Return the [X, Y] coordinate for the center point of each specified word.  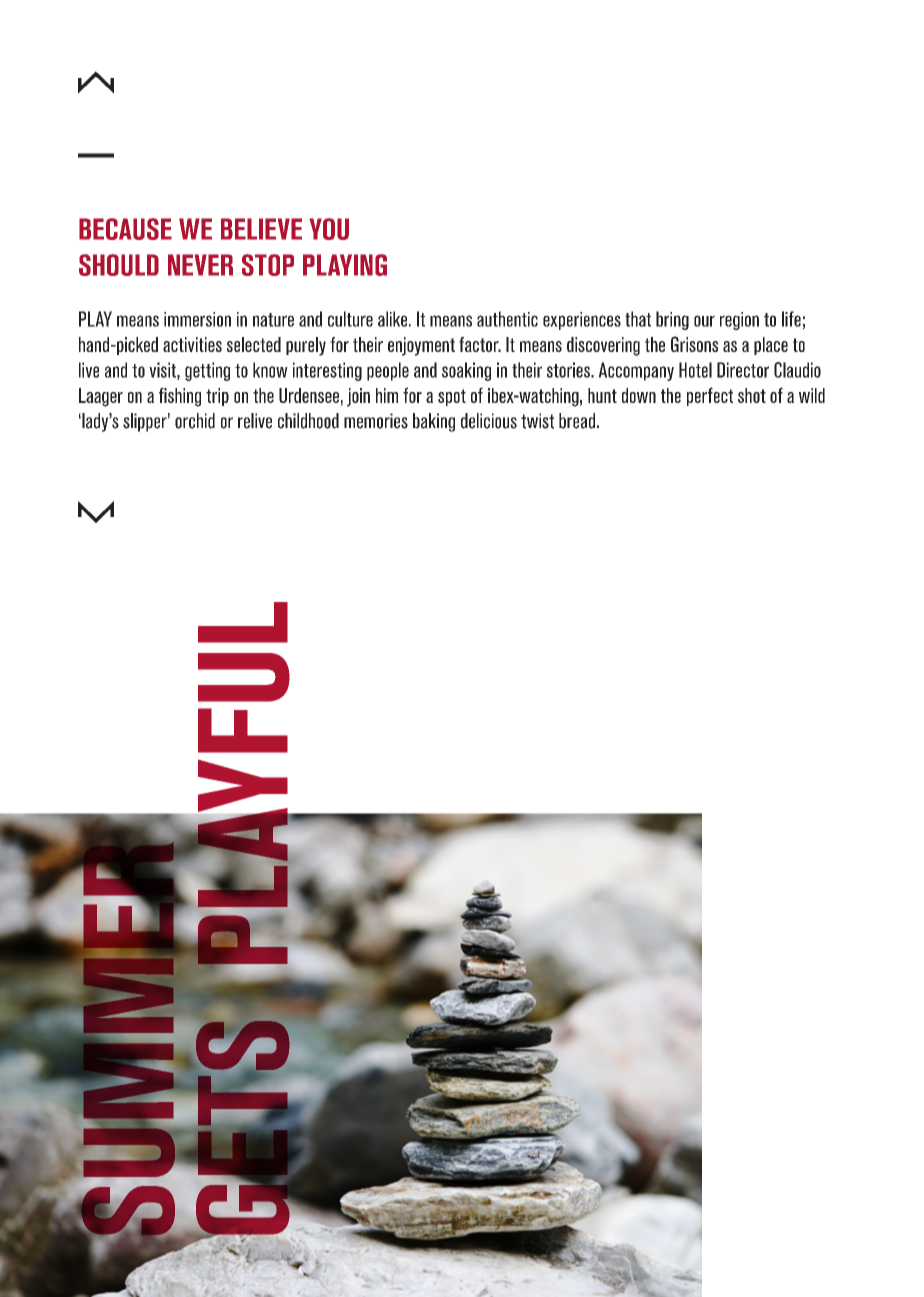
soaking [466, 371]
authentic [507, 319]
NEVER [200, 265]
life [791, 319]
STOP [268, 265]
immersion [197, 319]
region [739, 321]
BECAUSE [125, 229]
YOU [329, 229]
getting [207, 371]
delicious [489, 421]
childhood [308, 421]
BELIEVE [261, 229]
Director [743, 370]
